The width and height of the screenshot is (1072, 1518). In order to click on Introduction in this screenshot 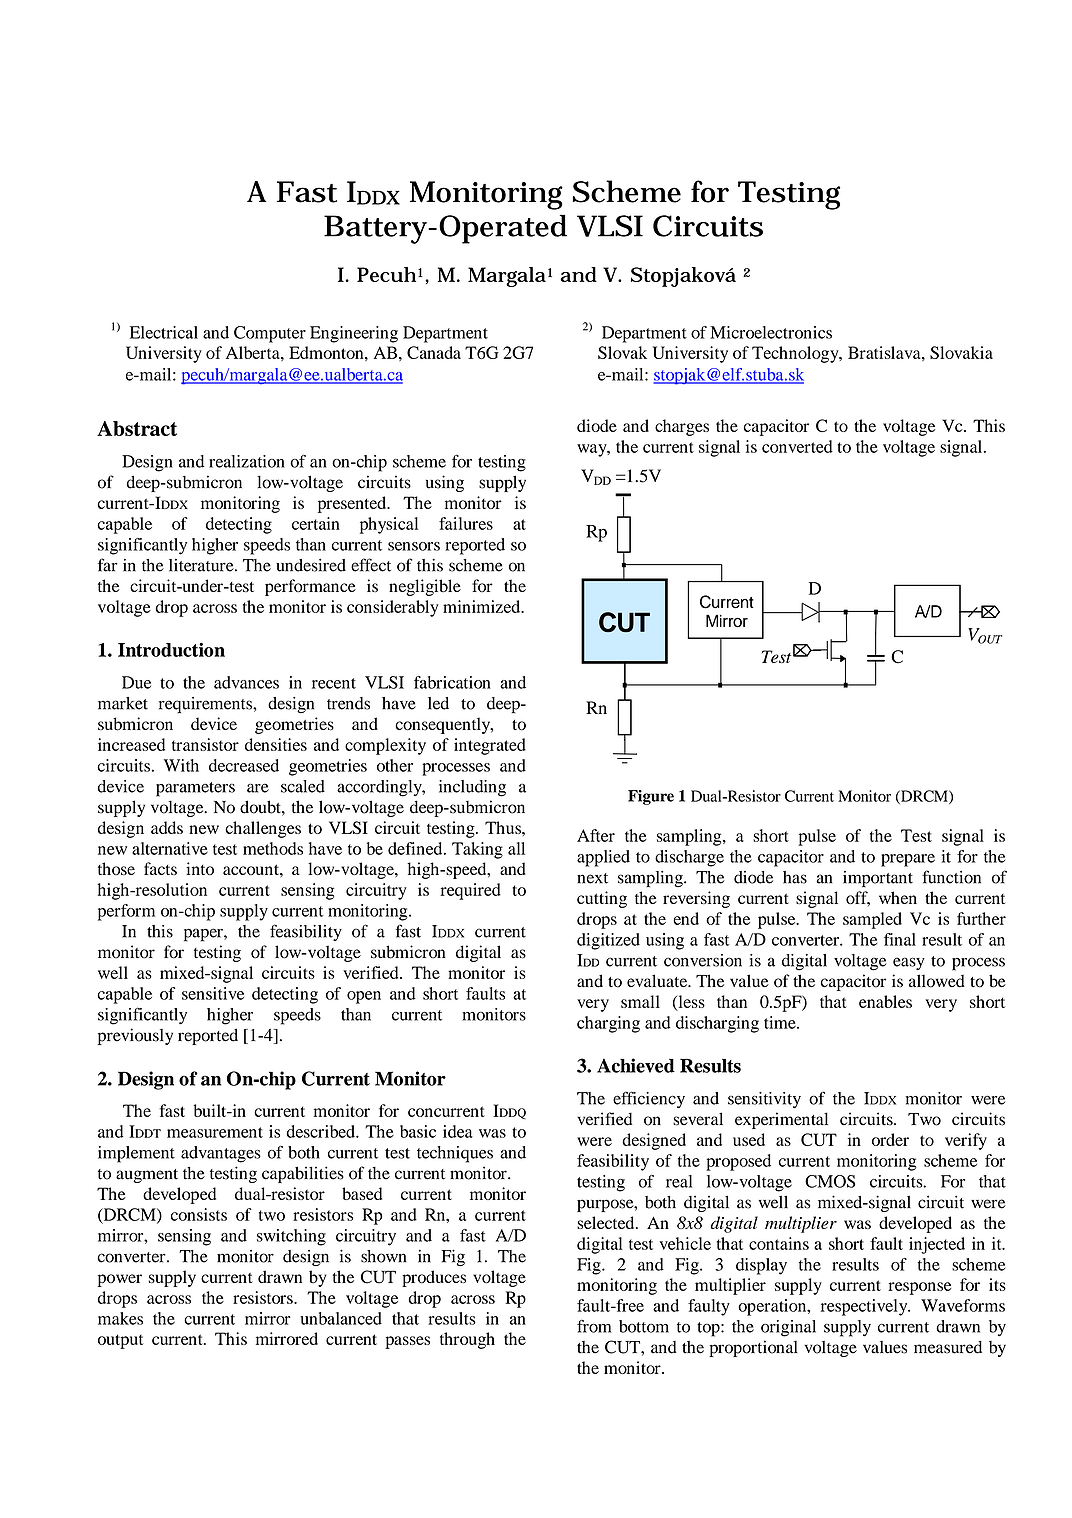, I will do `click(171, 649)`.
